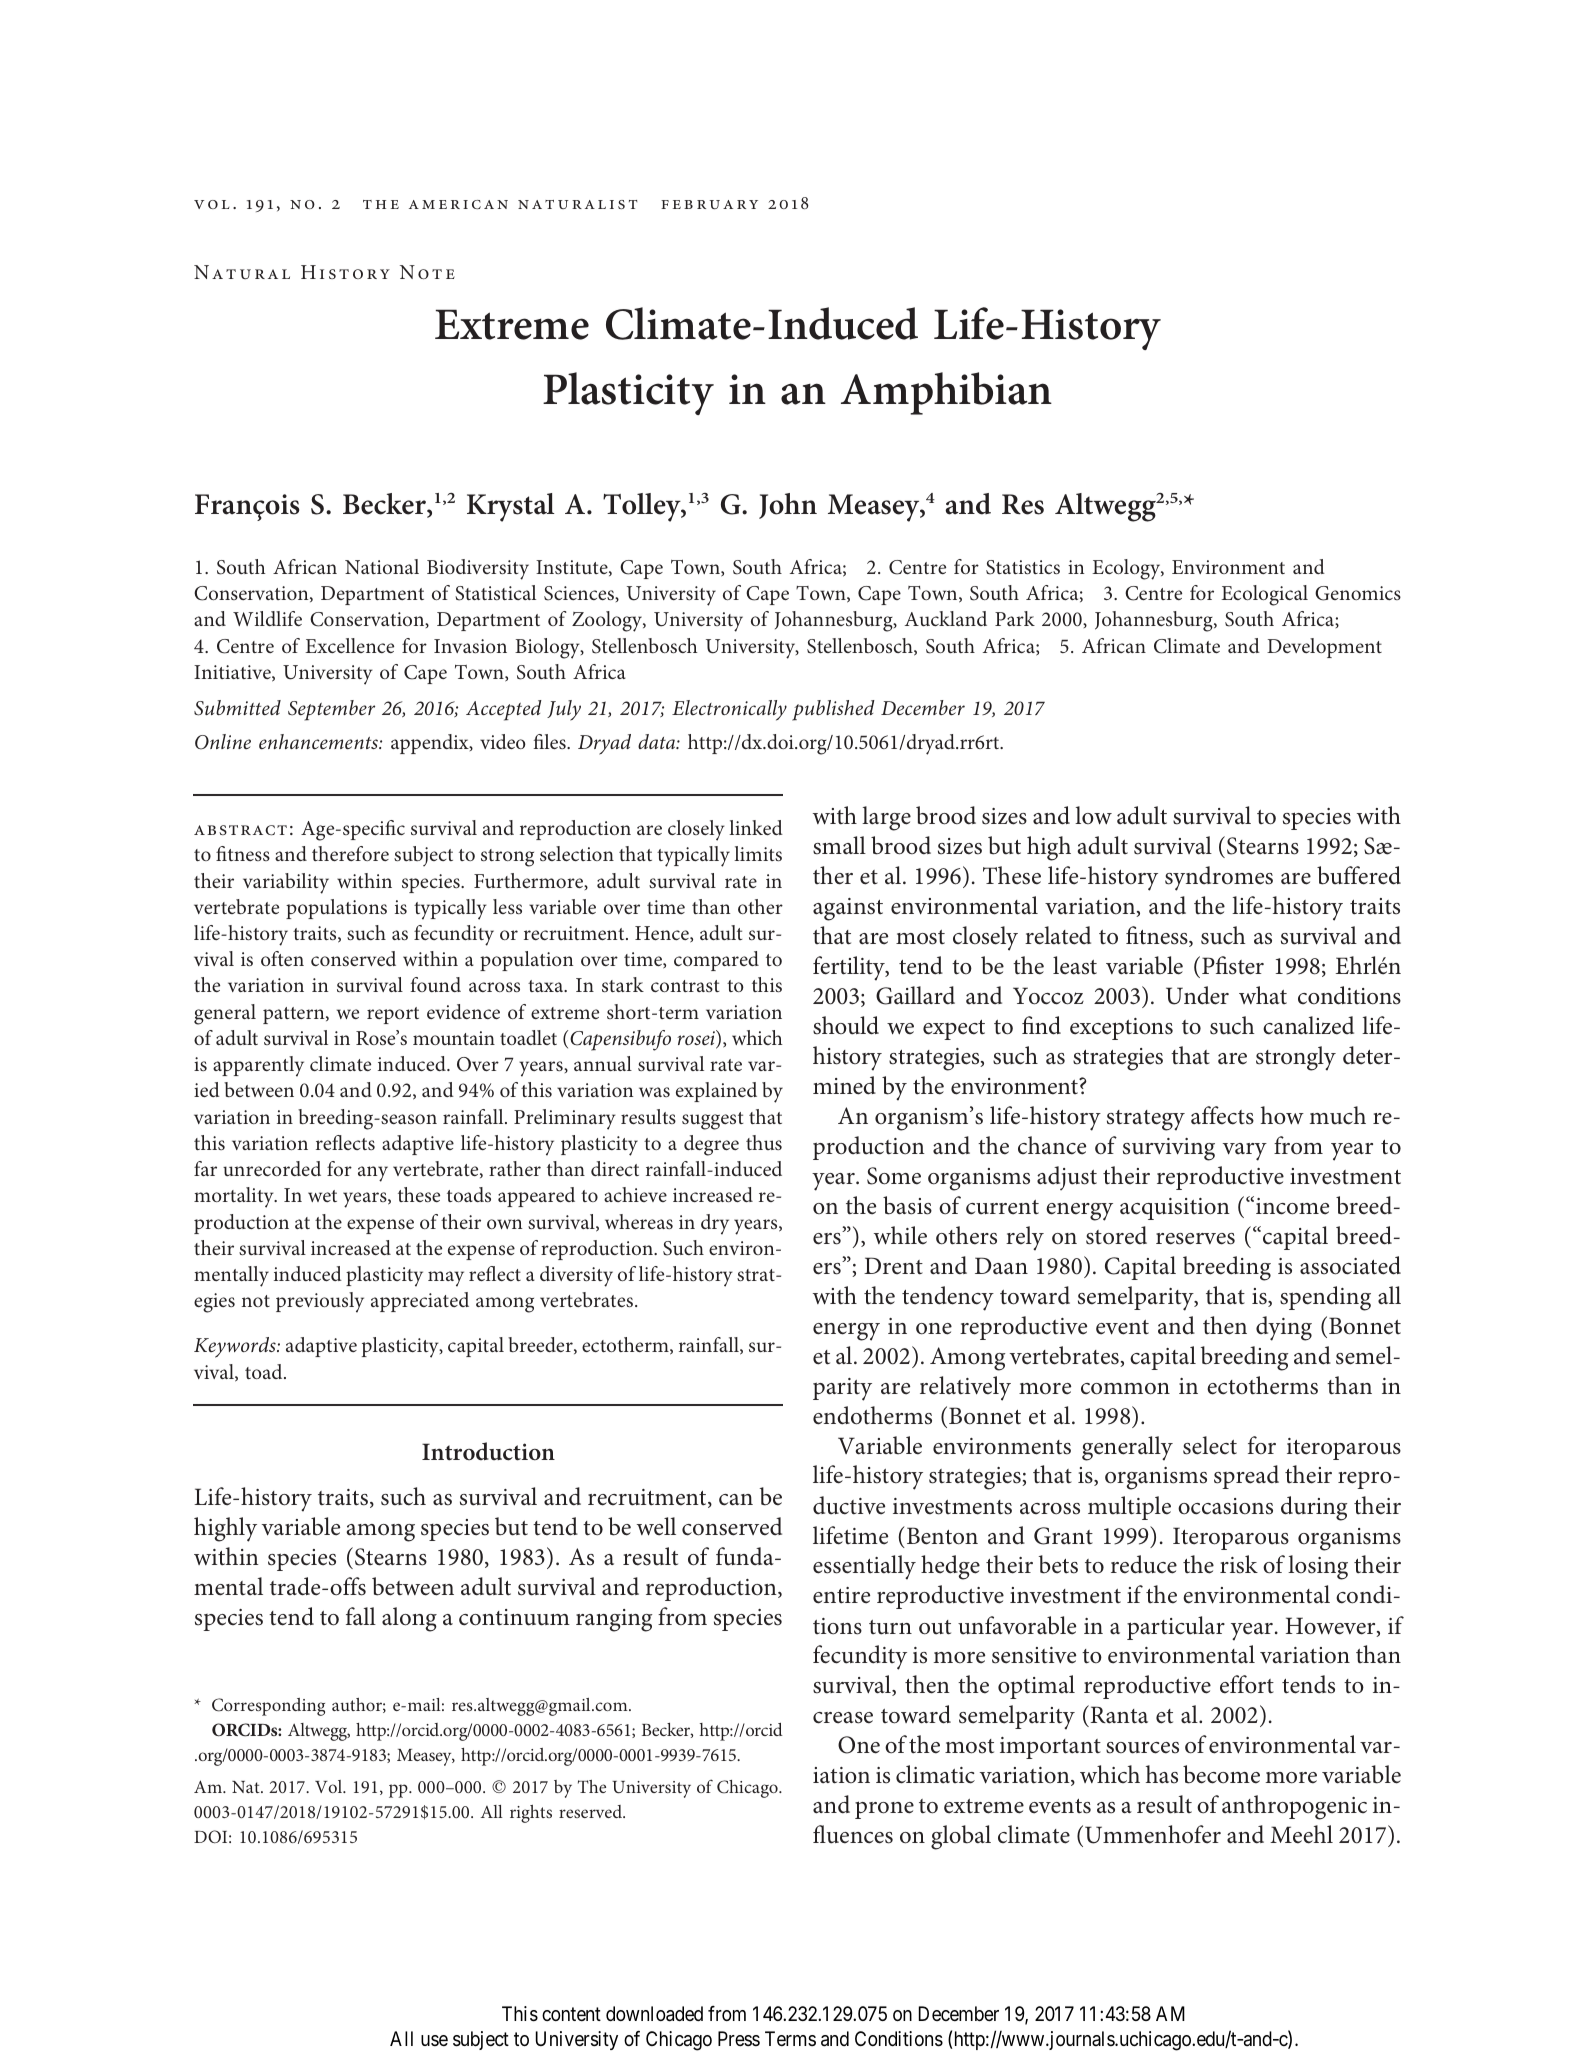  I want to click on thus, so click(764, 1142).
